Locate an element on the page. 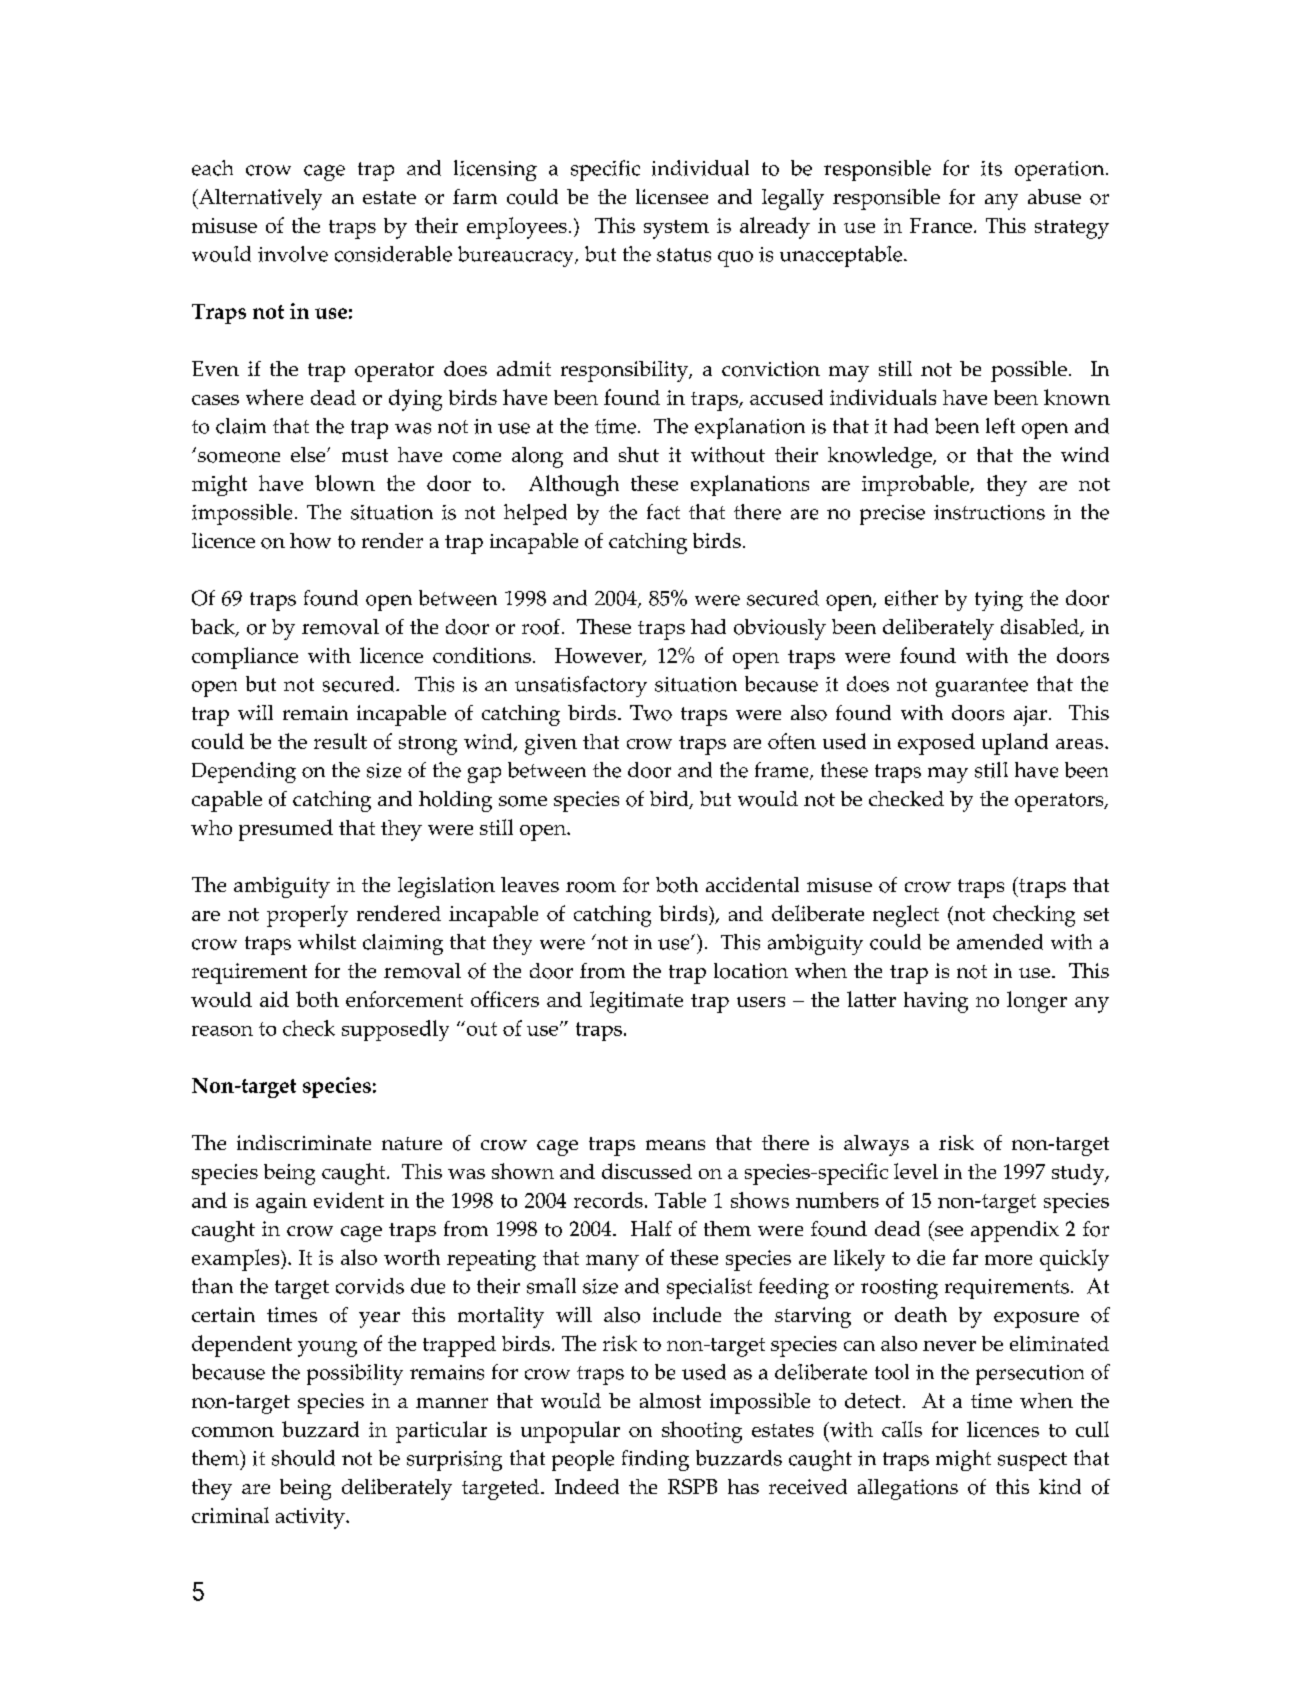 This image has height=1683, width=1301. Alternatively is located at coordinates (259, 199).
